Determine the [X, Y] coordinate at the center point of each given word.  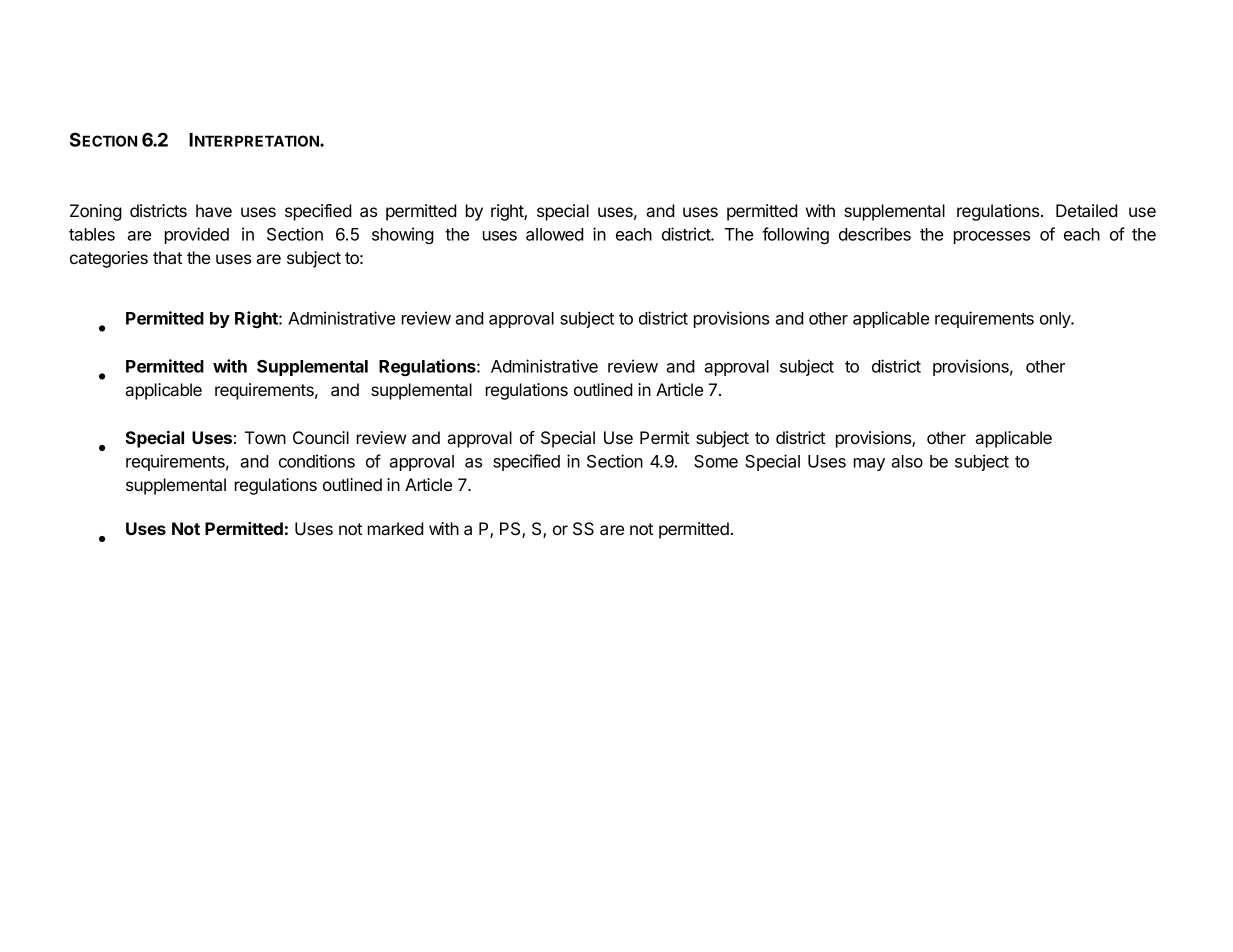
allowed [555, 234]
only [1056, 320]
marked [396, 528]
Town [265, 437]
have [214, 210]
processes [992, 237]
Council [321, 437]
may [869, 464]
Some [716, 461]
